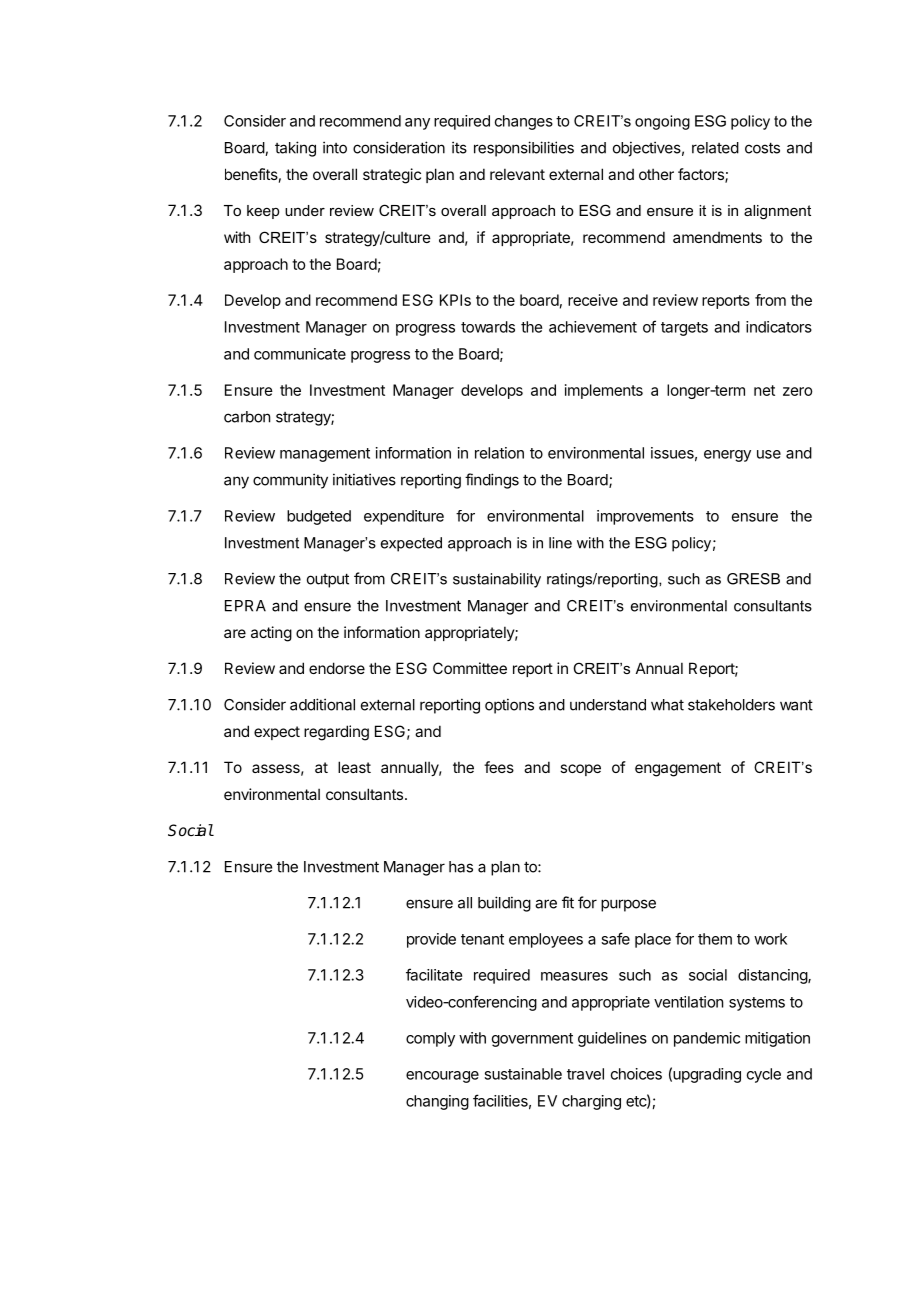 The width and height of the document is (924, 1308). I want to click on responsibilities, so click(524, 149).
